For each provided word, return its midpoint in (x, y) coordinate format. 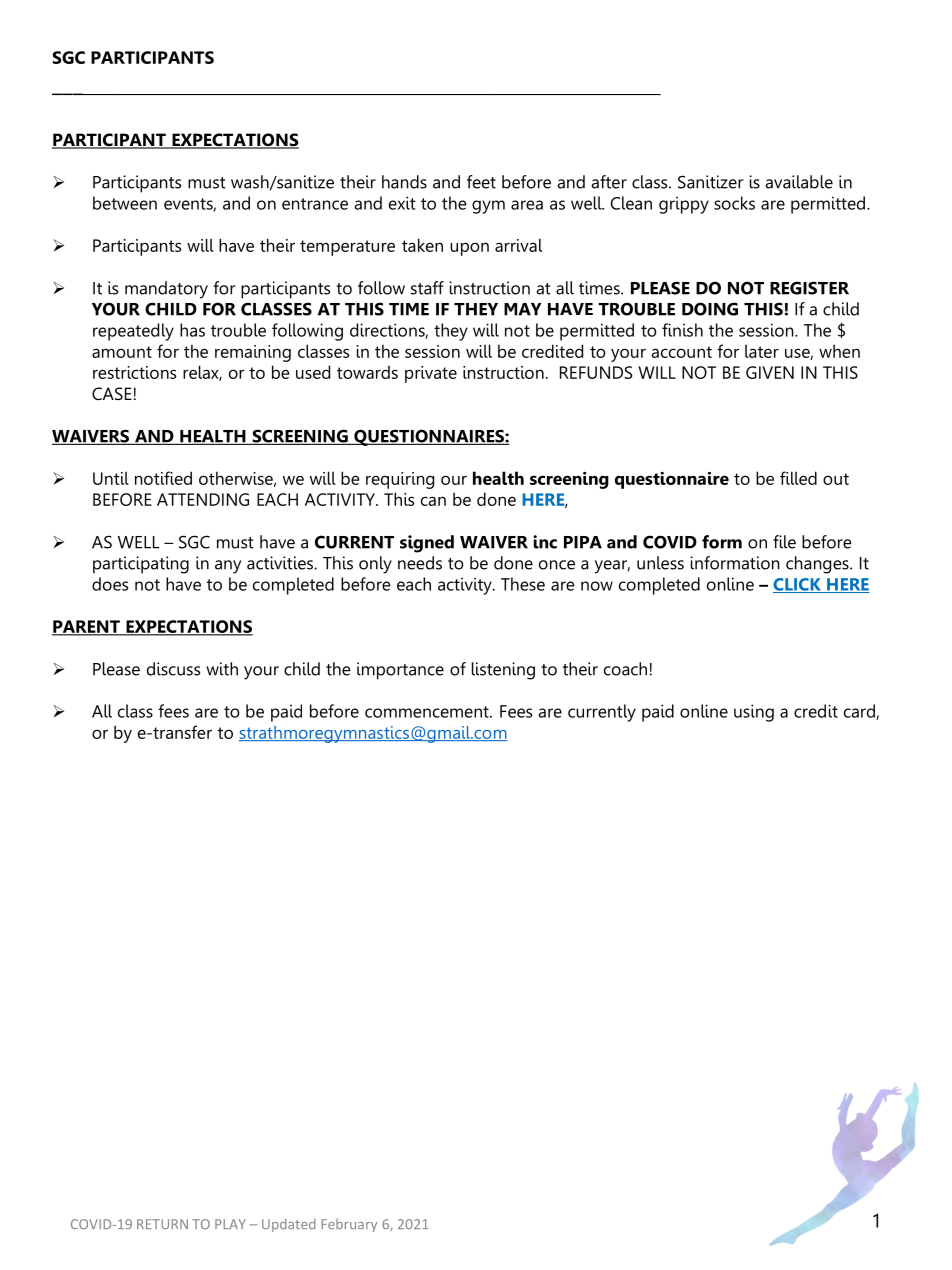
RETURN (162, 1224)
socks (734, 203)
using (754, 713)
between (125, 203)
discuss (173, 669)
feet (481, 182)
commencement (428, 712)
